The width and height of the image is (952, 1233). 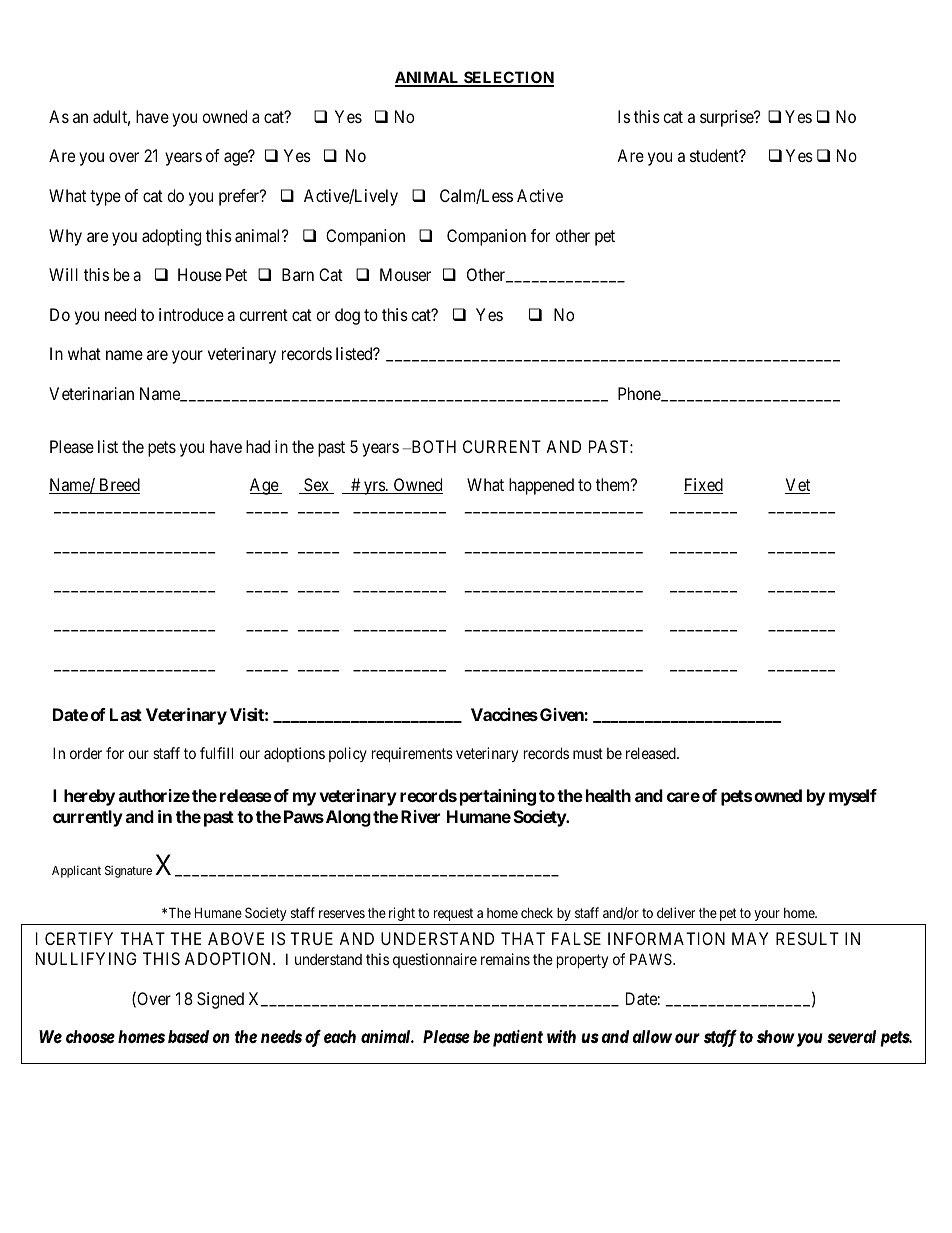 What do you see at coordinates (118, 486) in the image?
I see `Breed` at bounding box center [118, 486].
